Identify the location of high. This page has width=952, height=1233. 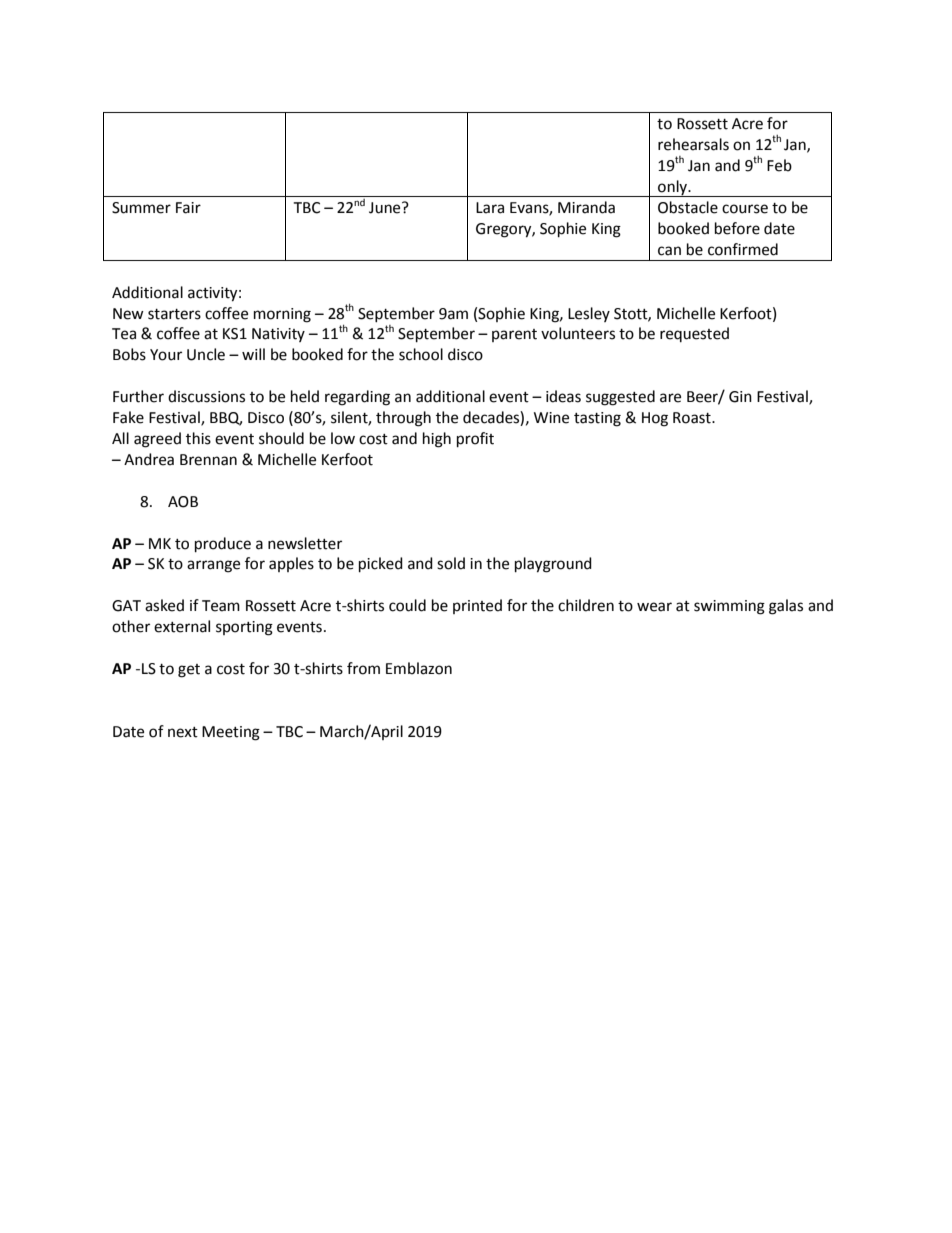
(437, 440).
